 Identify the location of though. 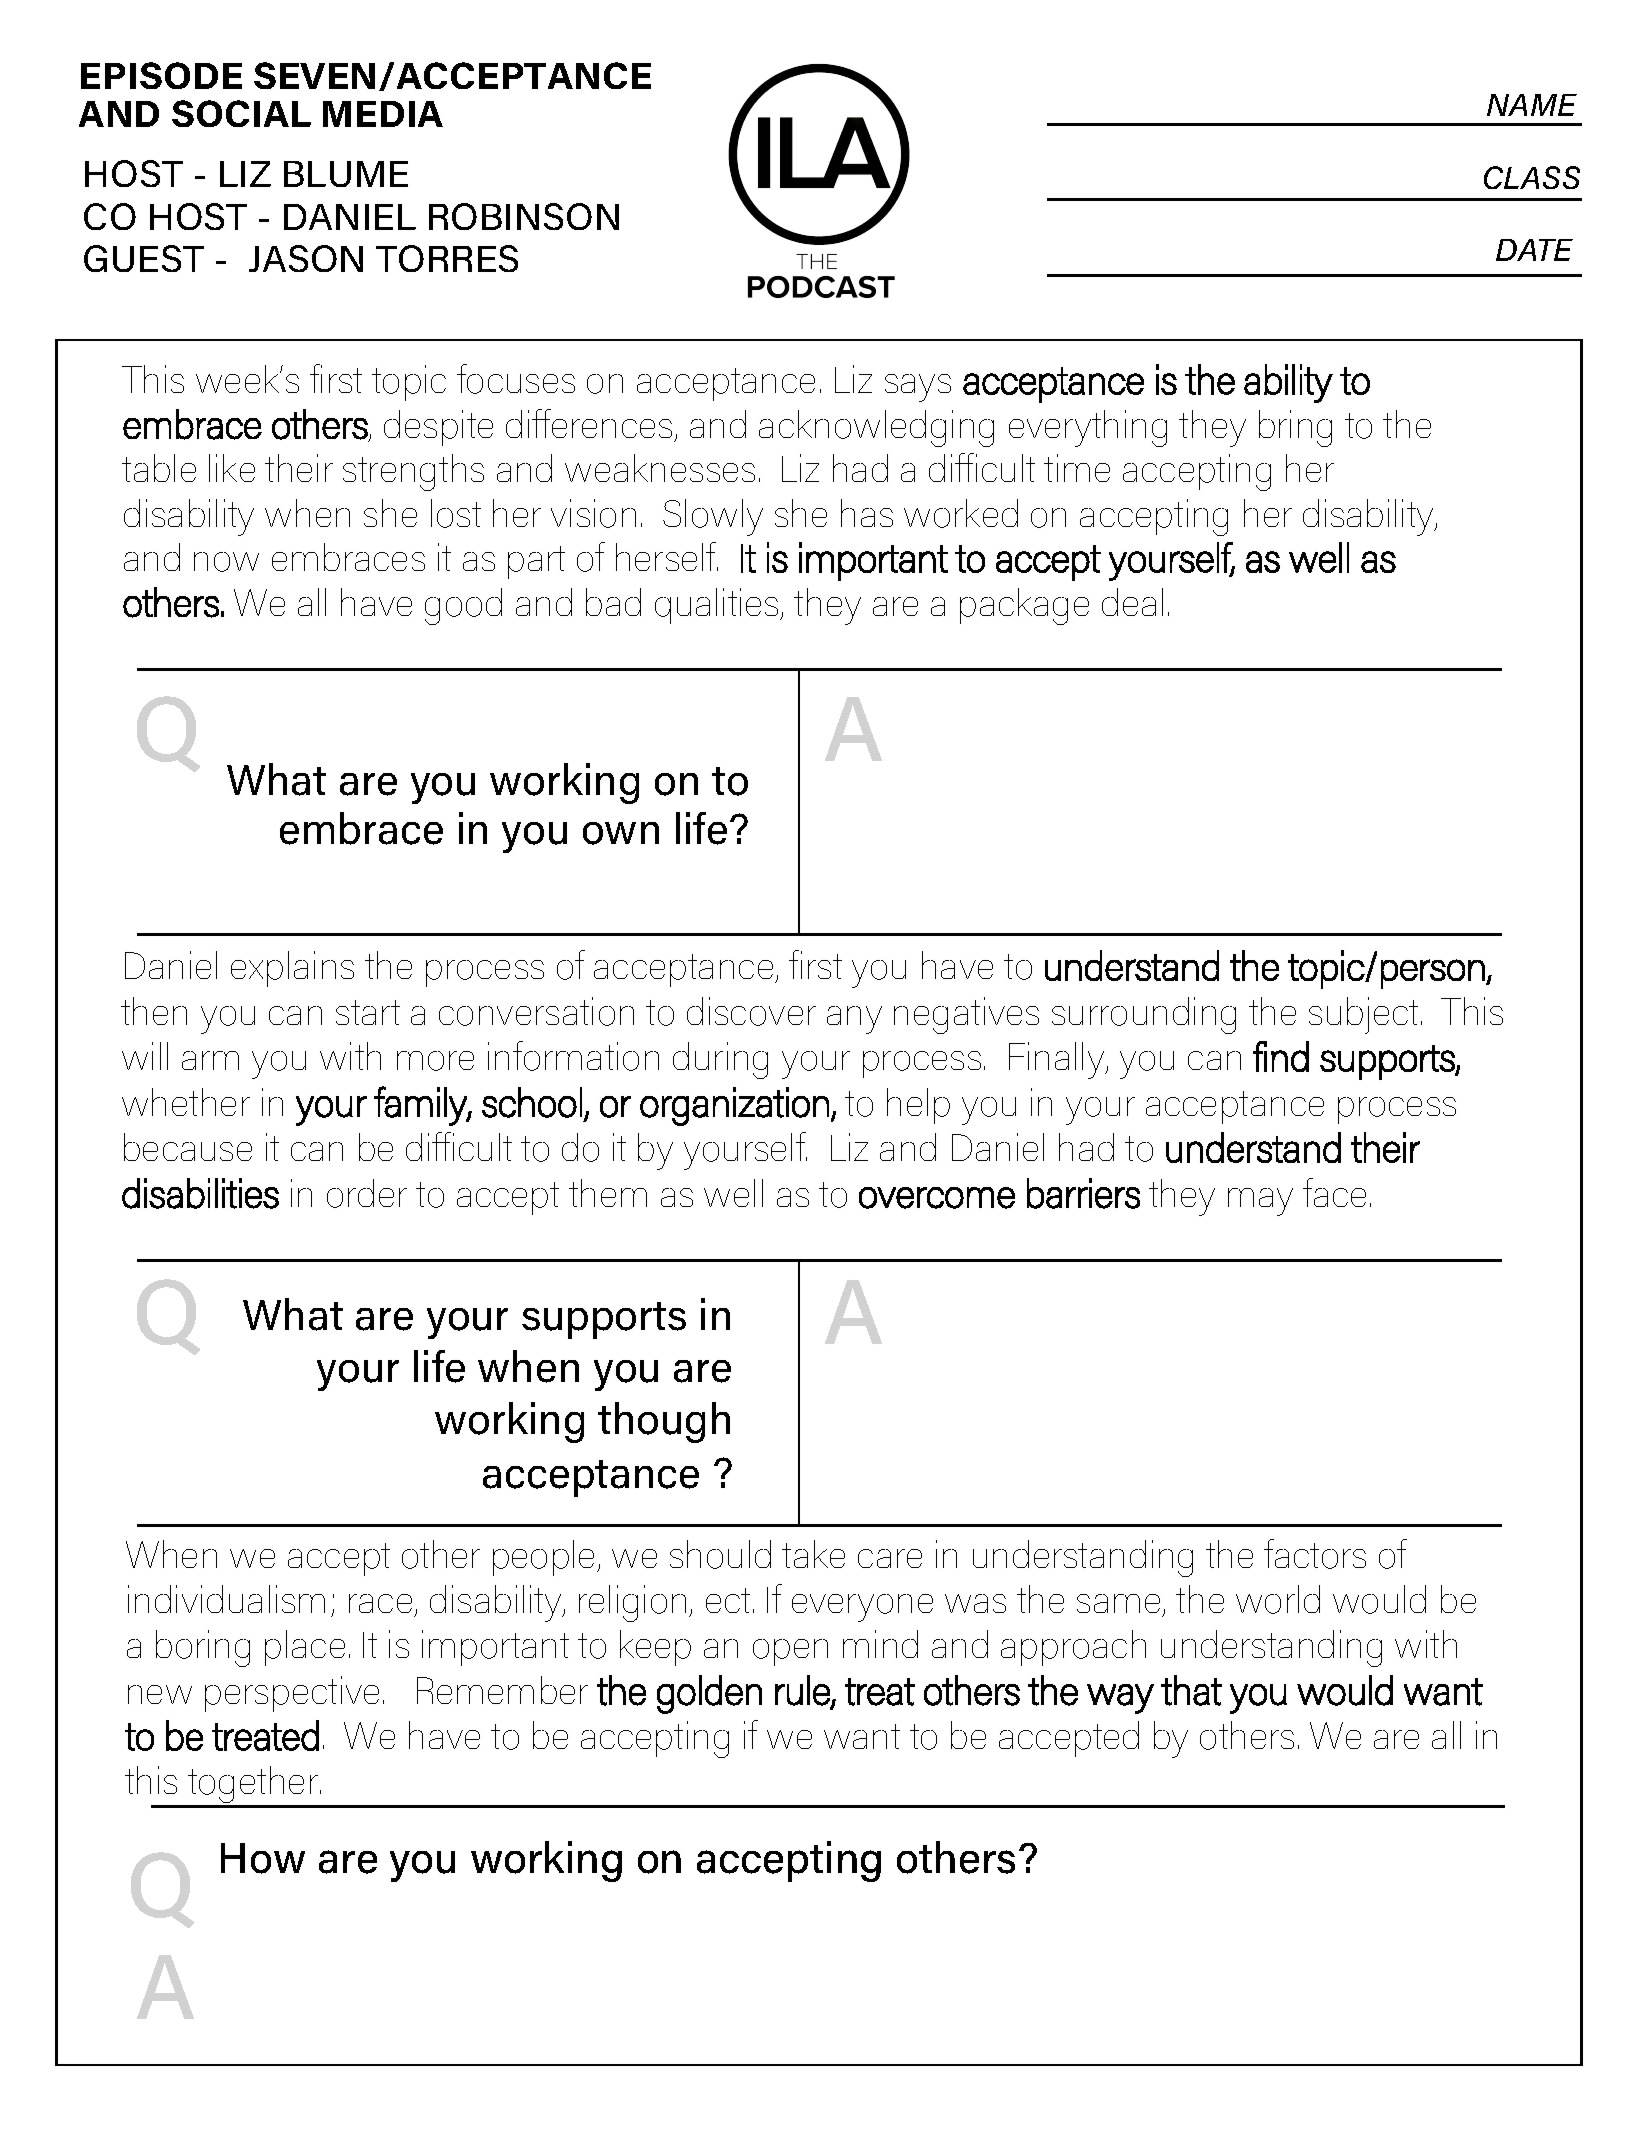
(664, 1422).
